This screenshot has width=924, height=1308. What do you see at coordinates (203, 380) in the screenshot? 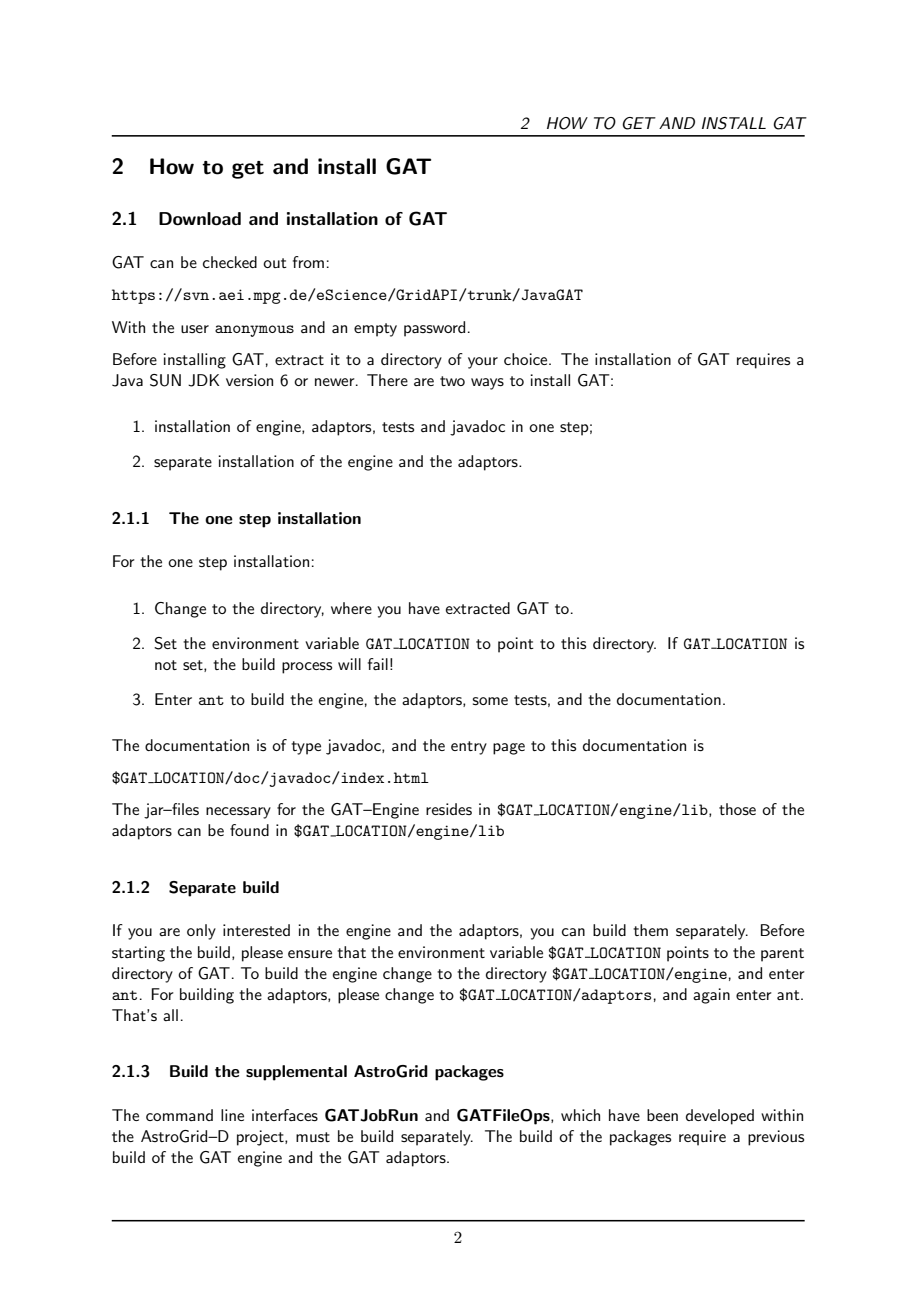
I see `JDK` at bounding box center [203, 380].
